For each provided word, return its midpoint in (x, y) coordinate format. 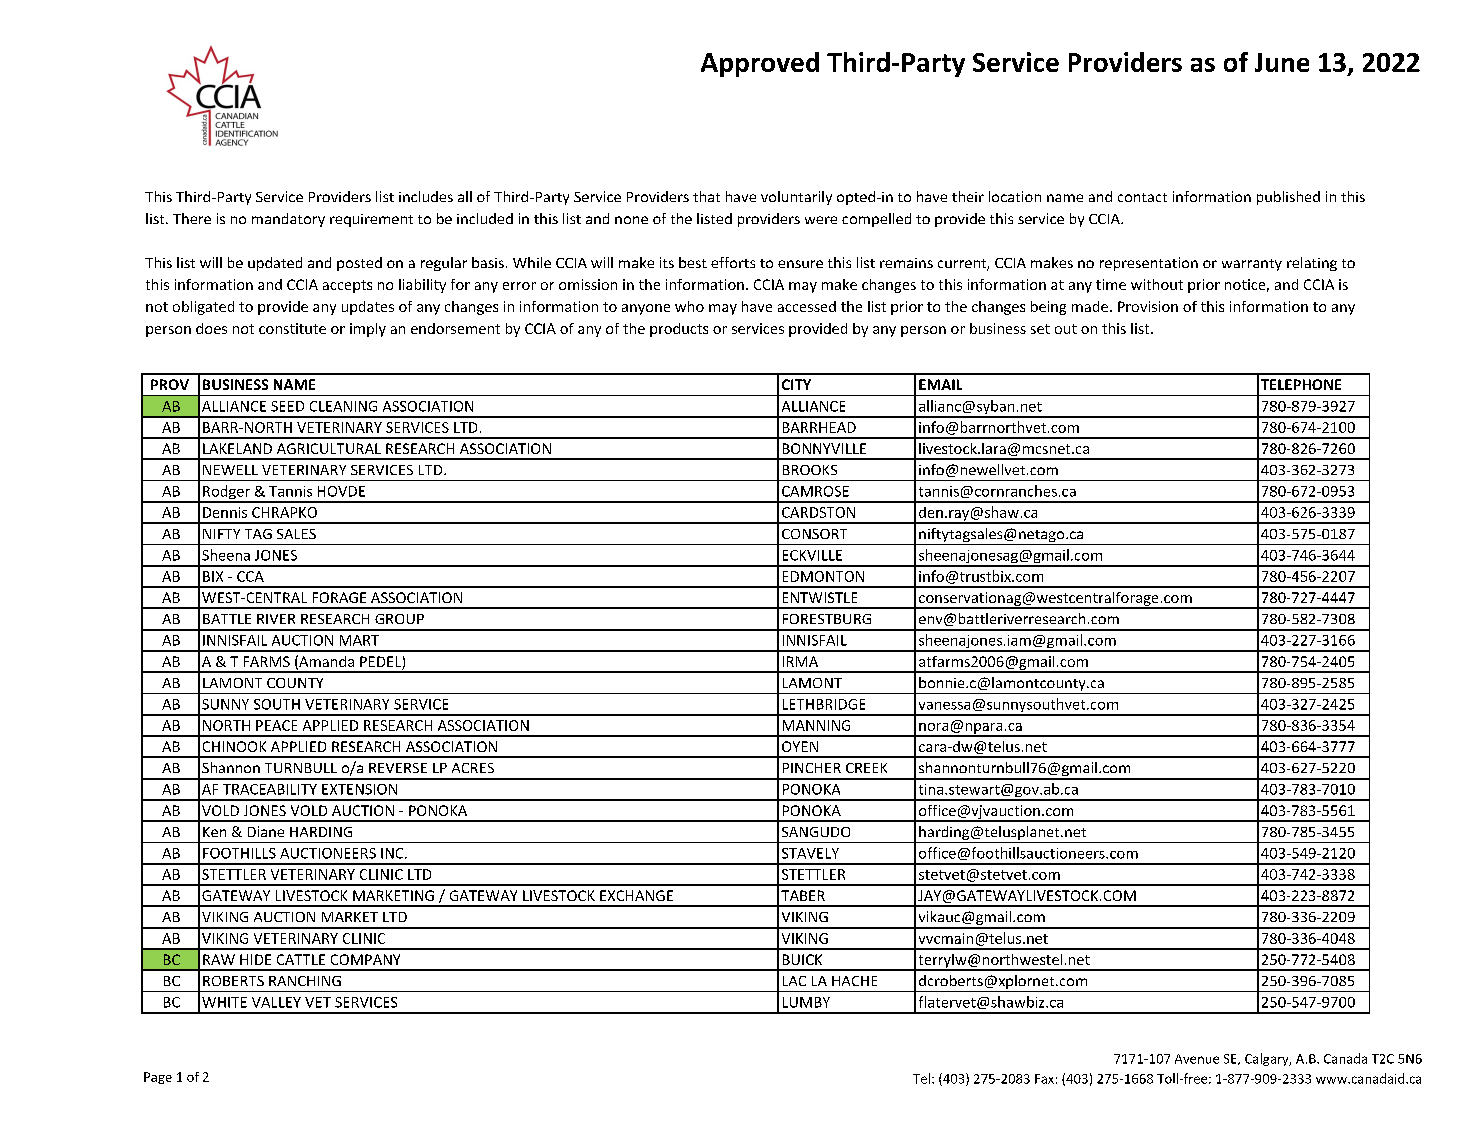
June (1282, 62)
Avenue (1197, 1059)
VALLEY (276, 1002)
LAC (794, 981)
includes (426, 196)
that (706, 196)
